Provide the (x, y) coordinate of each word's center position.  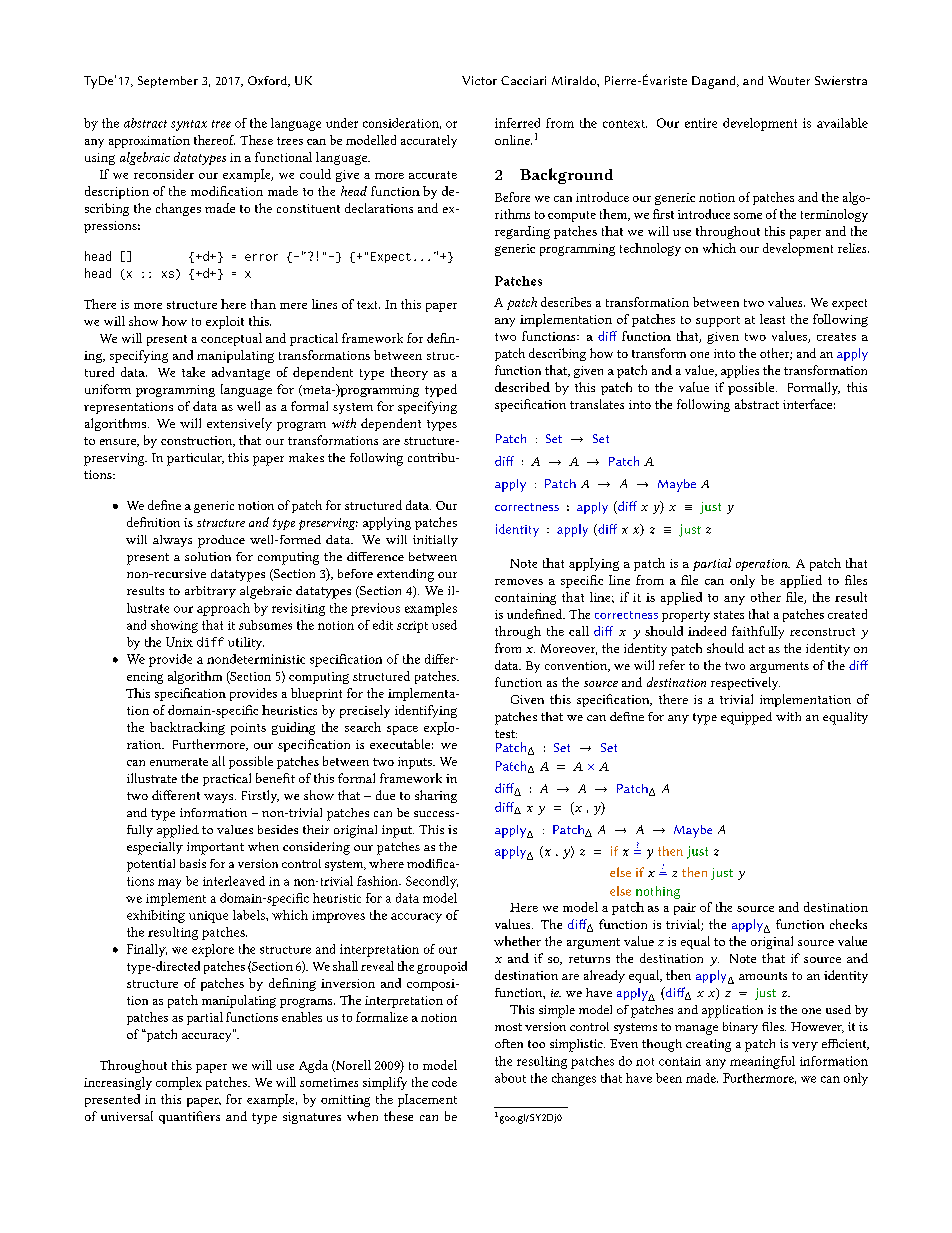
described (522, 387)
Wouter (789, 80)
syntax (189, 125)
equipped (746, 718)
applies (740, 371)
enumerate (179, 762)
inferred (517, 123)
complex (179, 1083)
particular (195, 459)
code (444, 1082)
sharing (436, 796)
